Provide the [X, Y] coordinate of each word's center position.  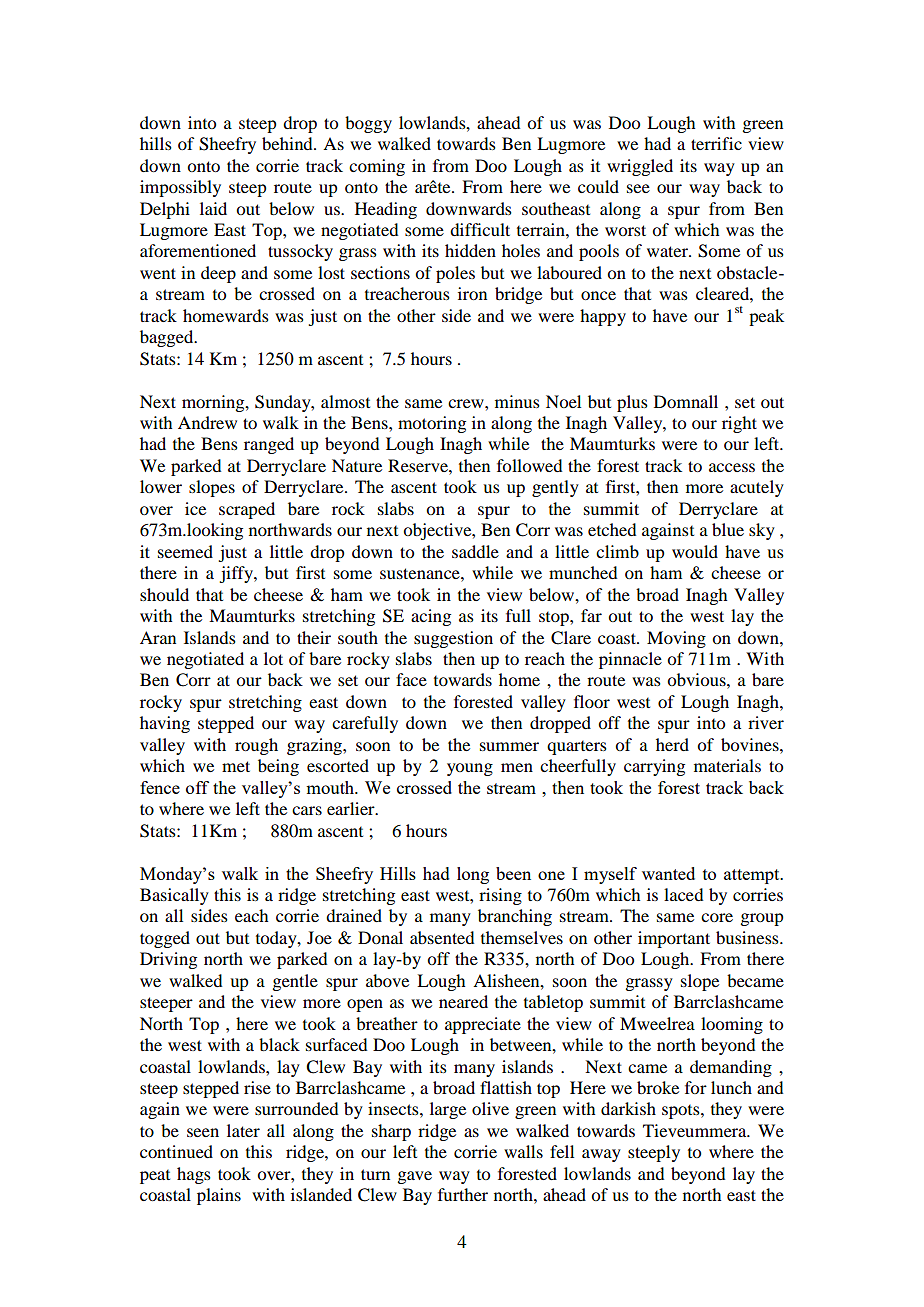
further [463, 1194]
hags [194, 1175]
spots [682, 1112]
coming [377, 167]
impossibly [180, 188]
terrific [716, 143]
